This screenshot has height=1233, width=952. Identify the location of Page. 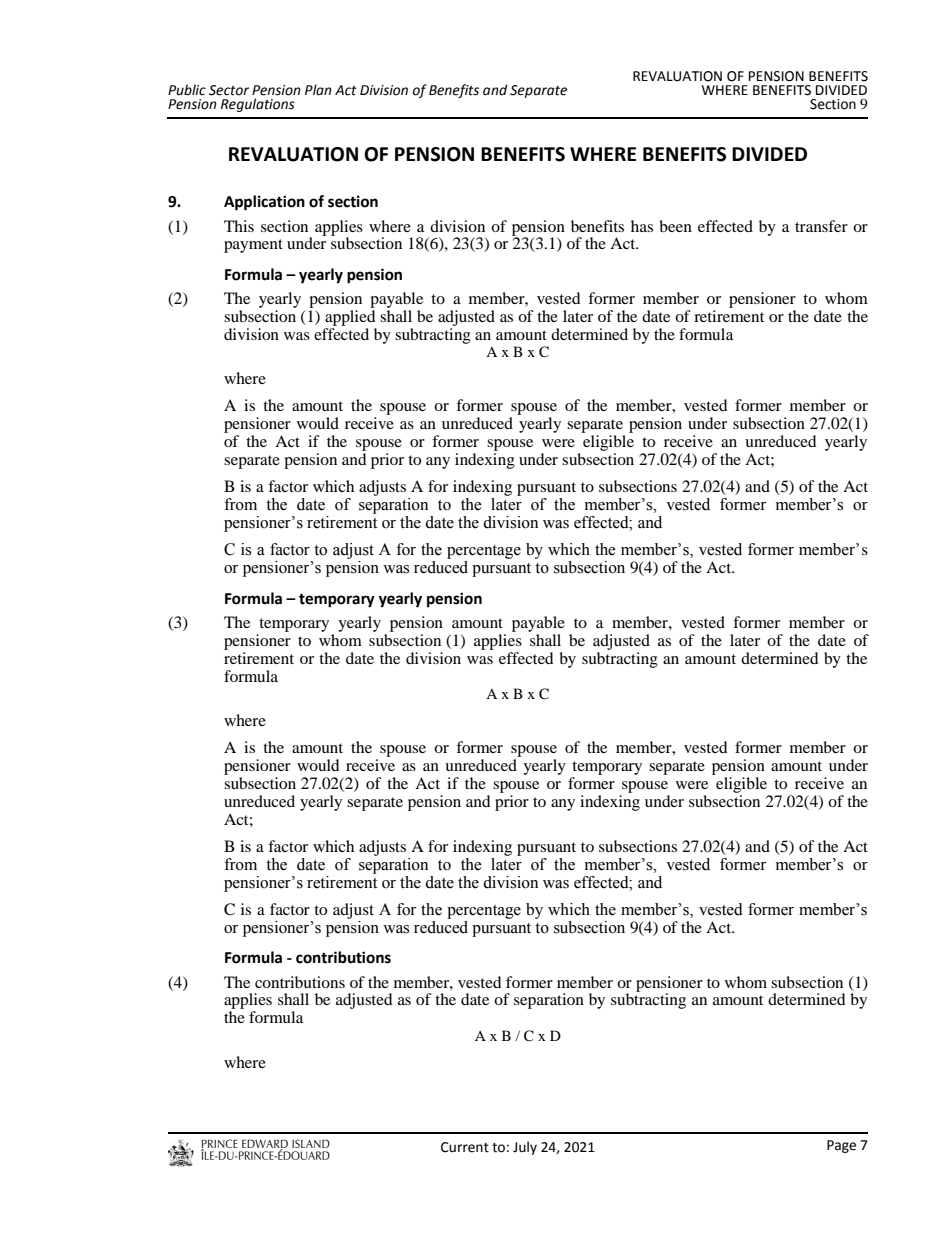
(841, 1146).
